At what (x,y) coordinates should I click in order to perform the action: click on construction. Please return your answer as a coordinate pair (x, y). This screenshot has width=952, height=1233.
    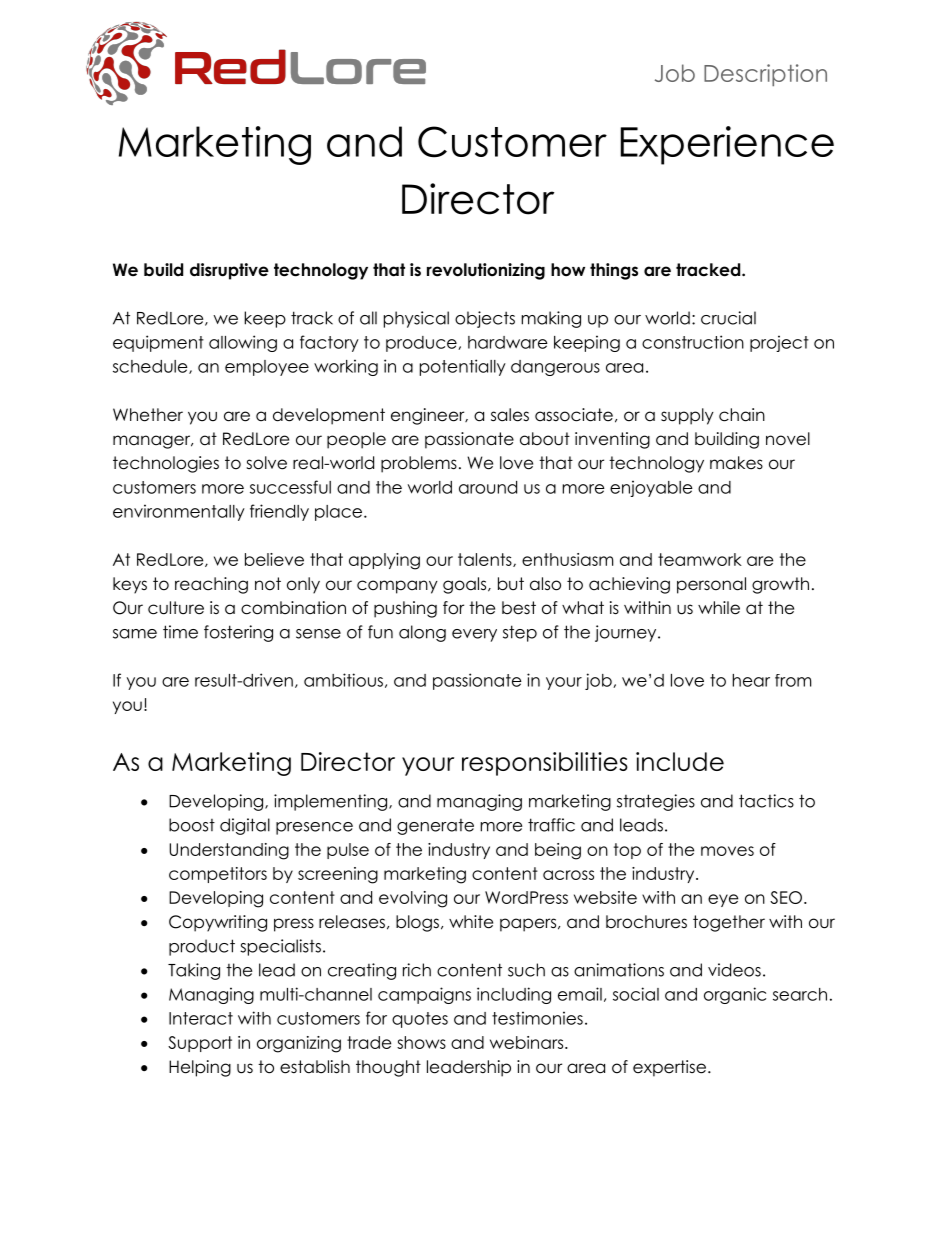
    Looking at the image, I should click on (693, 342).
